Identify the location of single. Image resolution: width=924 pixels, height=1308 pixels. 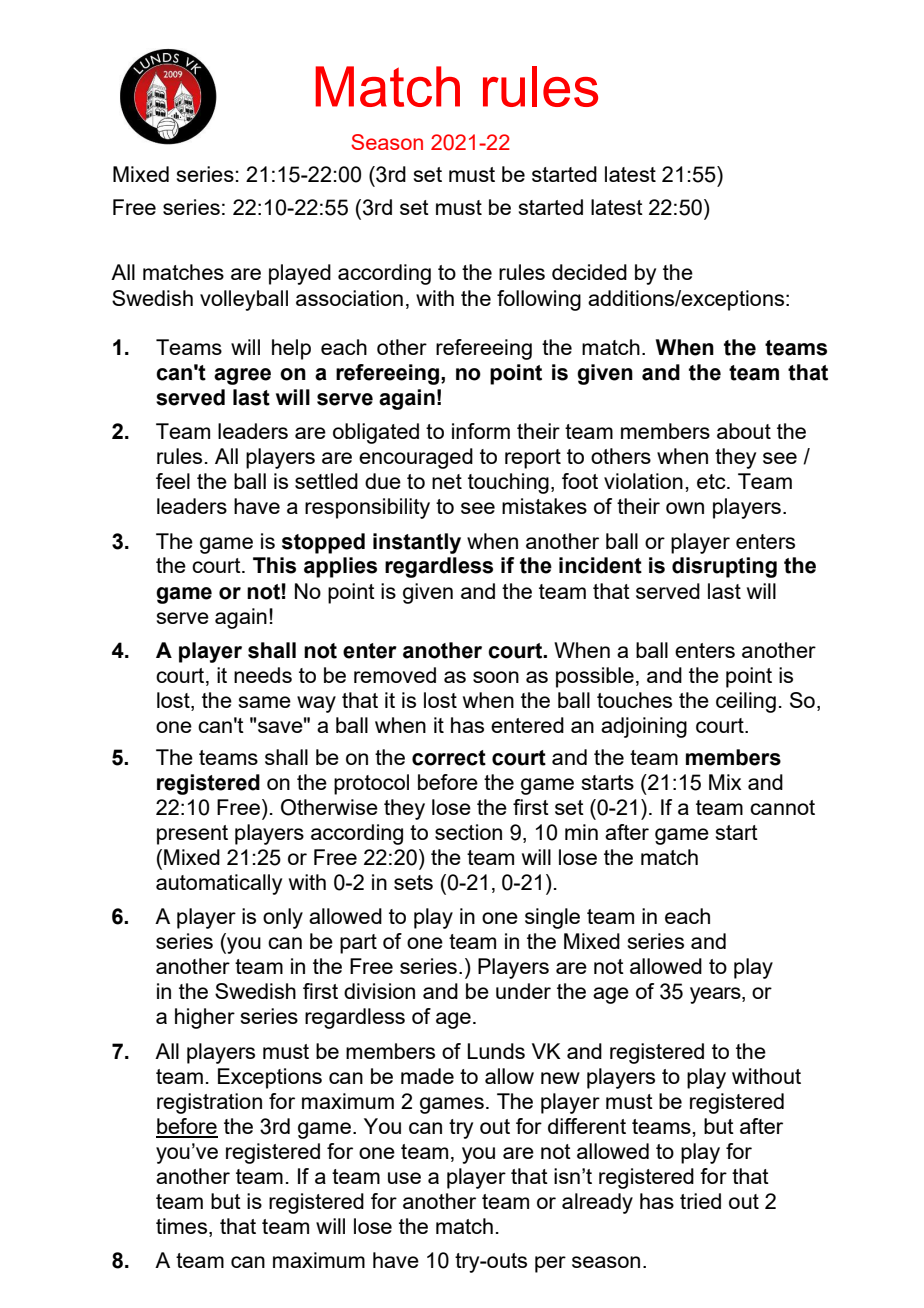
(552, 918).
